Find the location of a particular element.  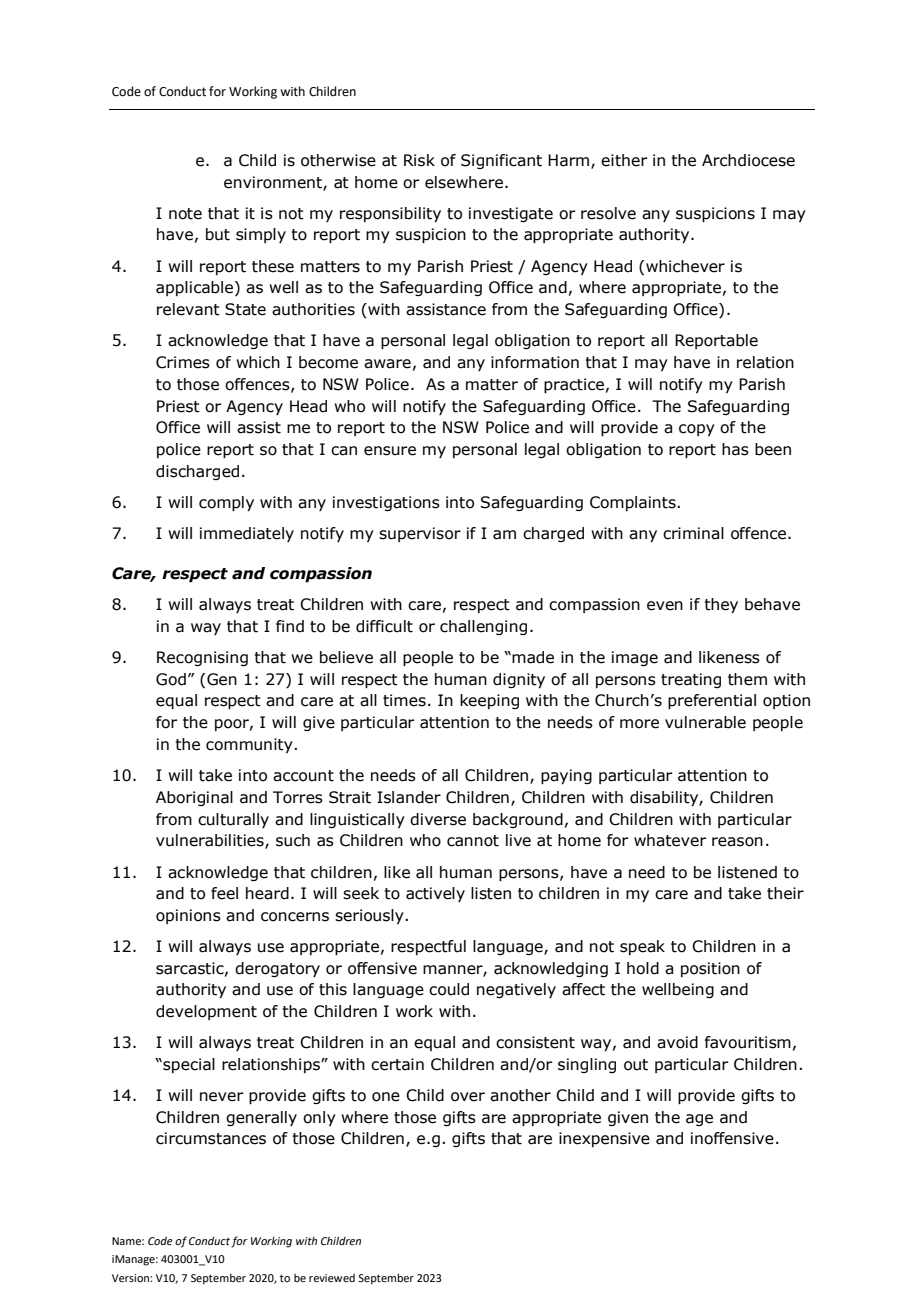

Risk is located at coordinates (419, 160).
